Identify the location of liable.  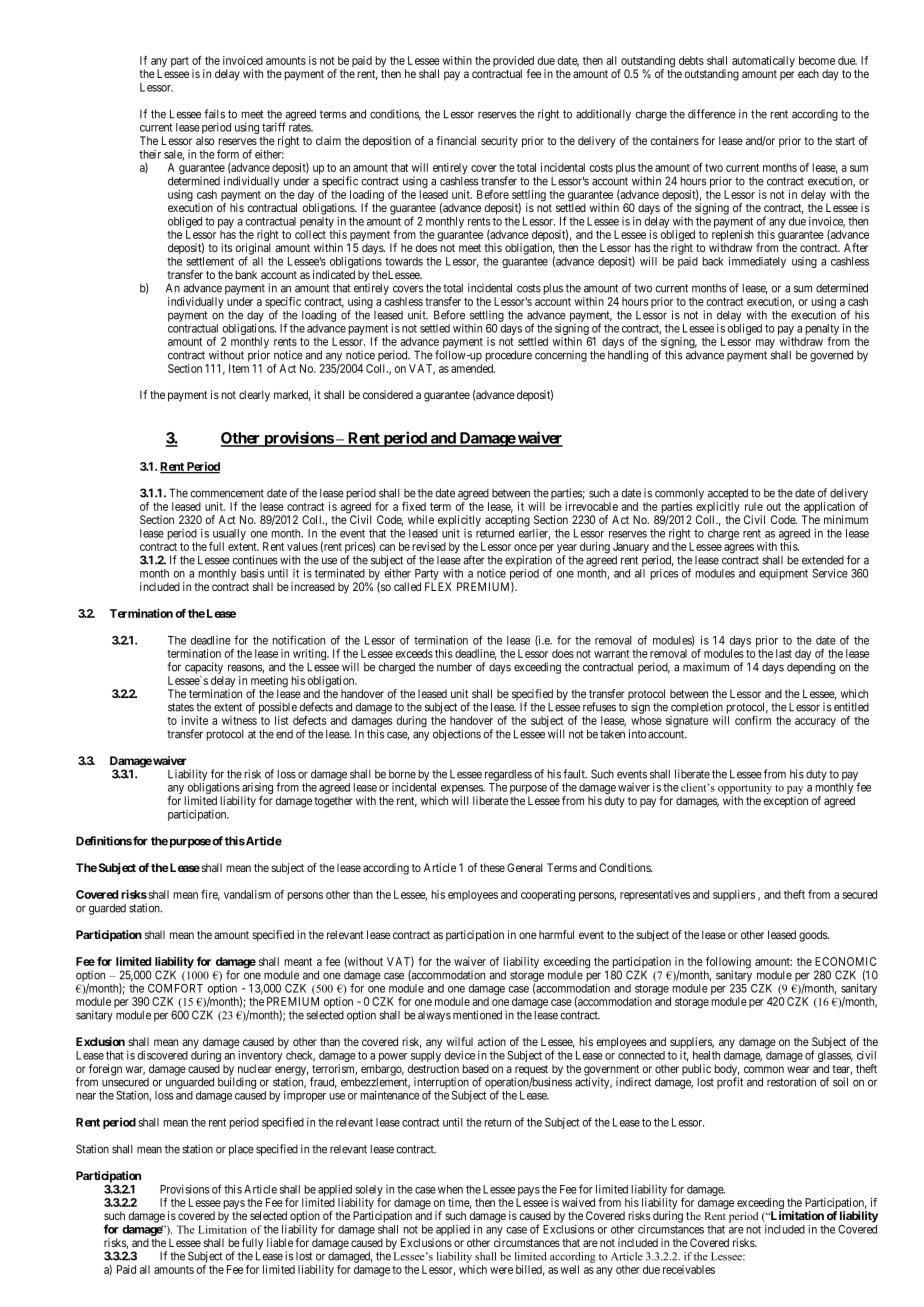
(280, 1242).
